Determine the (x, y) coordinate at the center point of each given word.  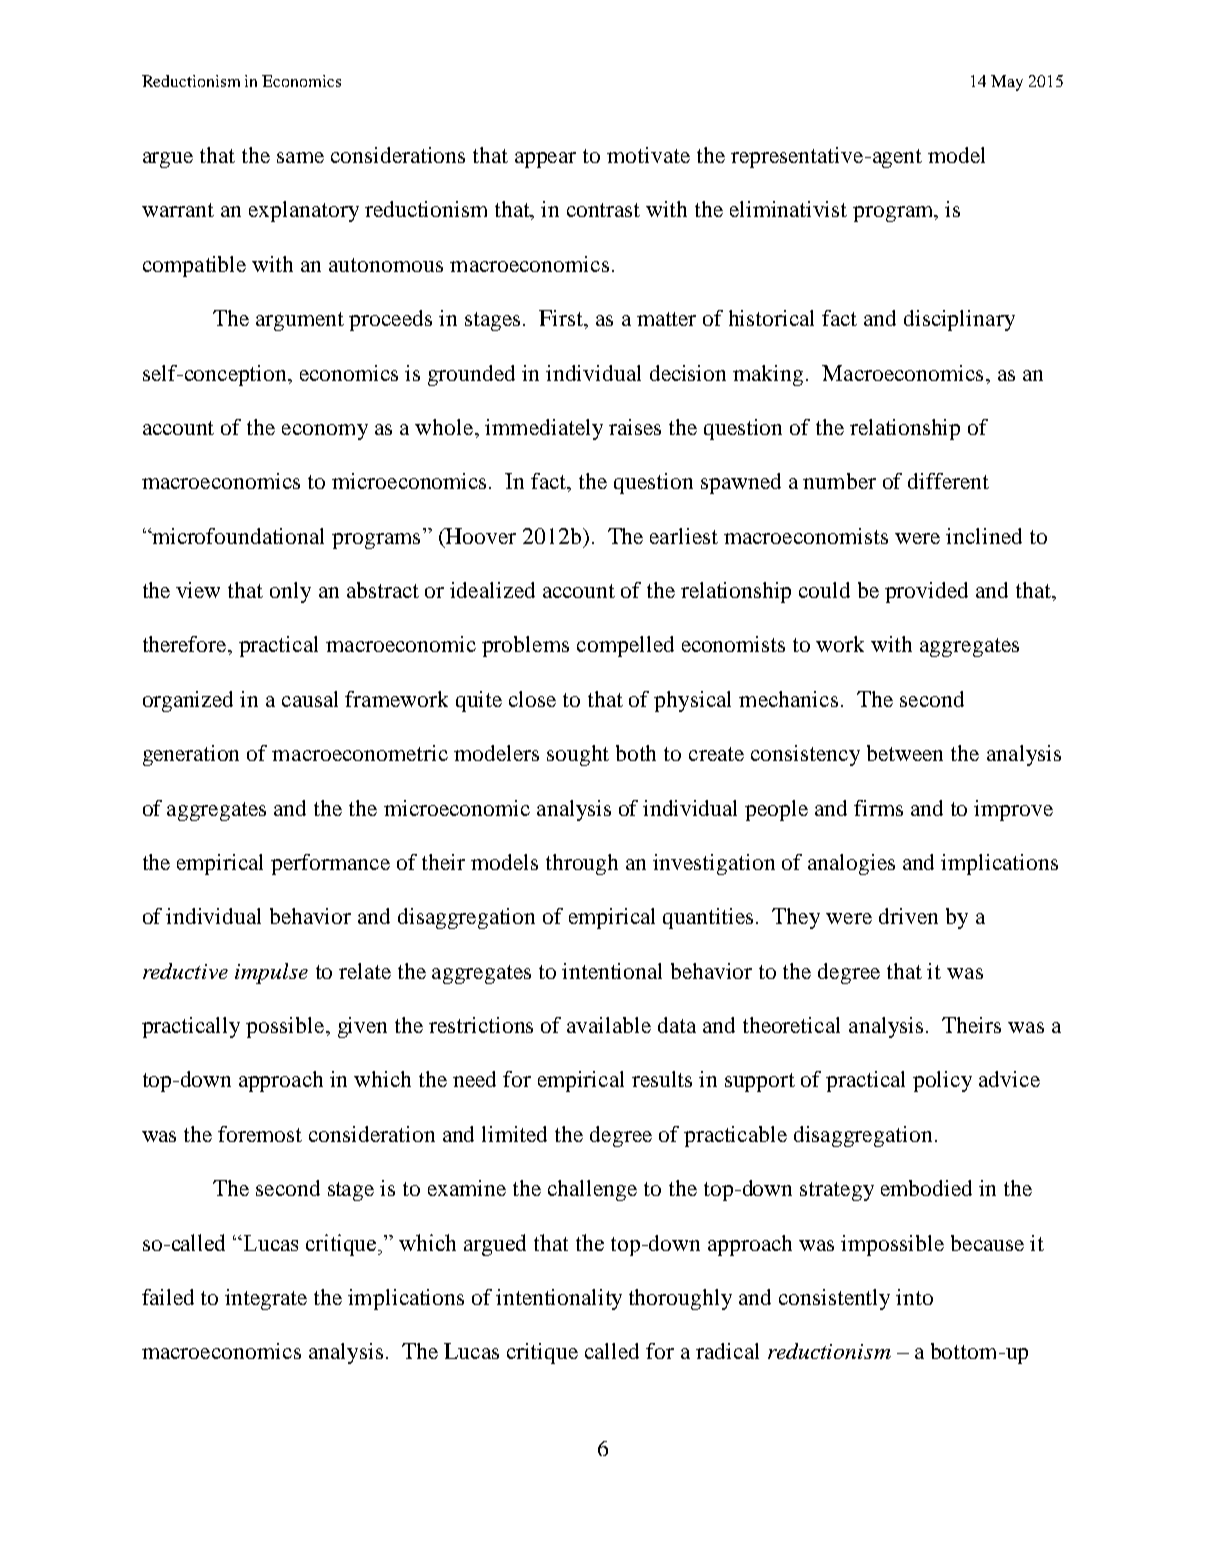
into (914, 1297)
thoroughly (680, 1299)
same (300, 157)
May (1007, 83)
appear (545, 160)
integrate (266, 1299)
